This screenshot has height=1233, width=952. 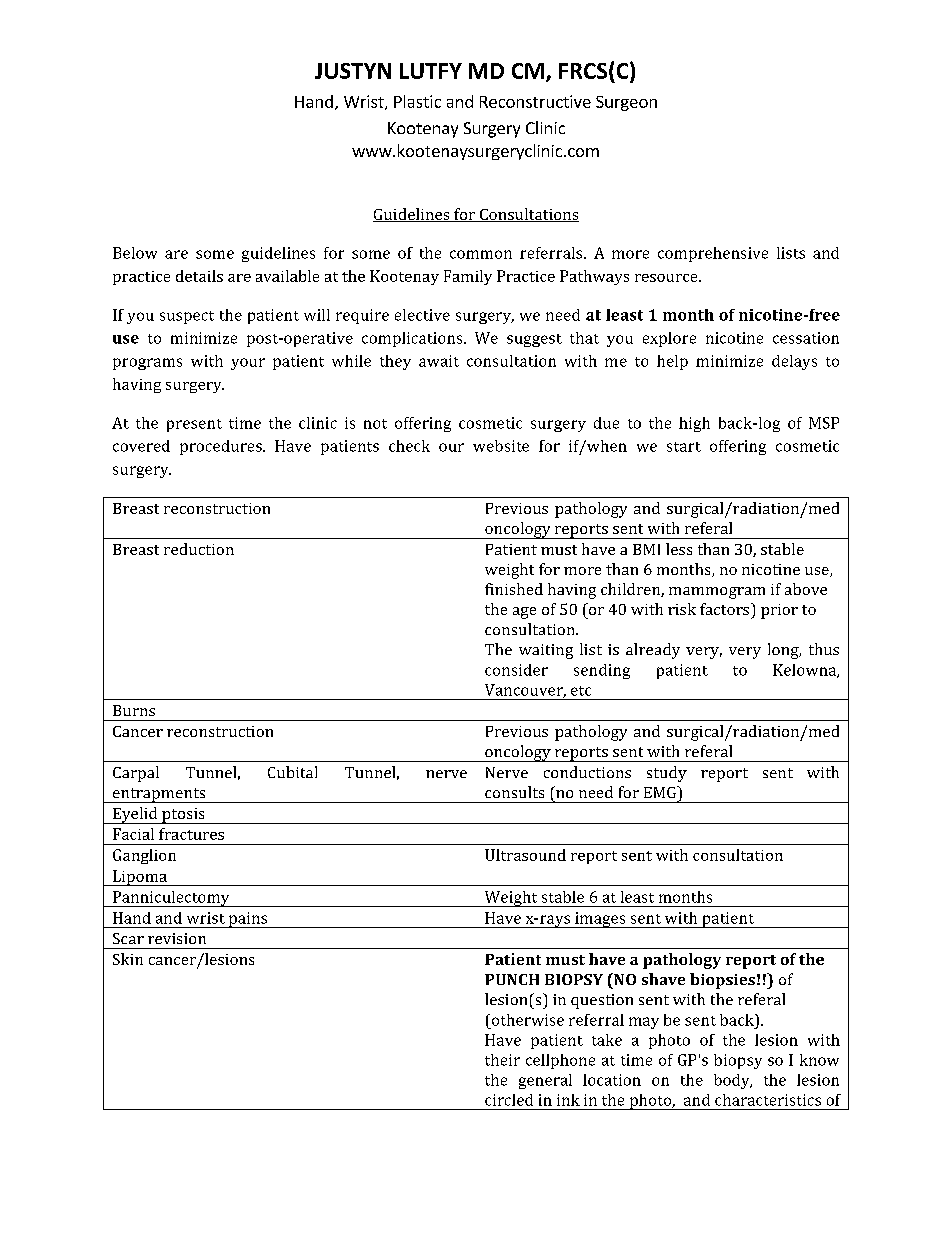 What do you see at coordinates (135, 253) in the screenshot?
I see `Below` at bounding box center [135, 253].
